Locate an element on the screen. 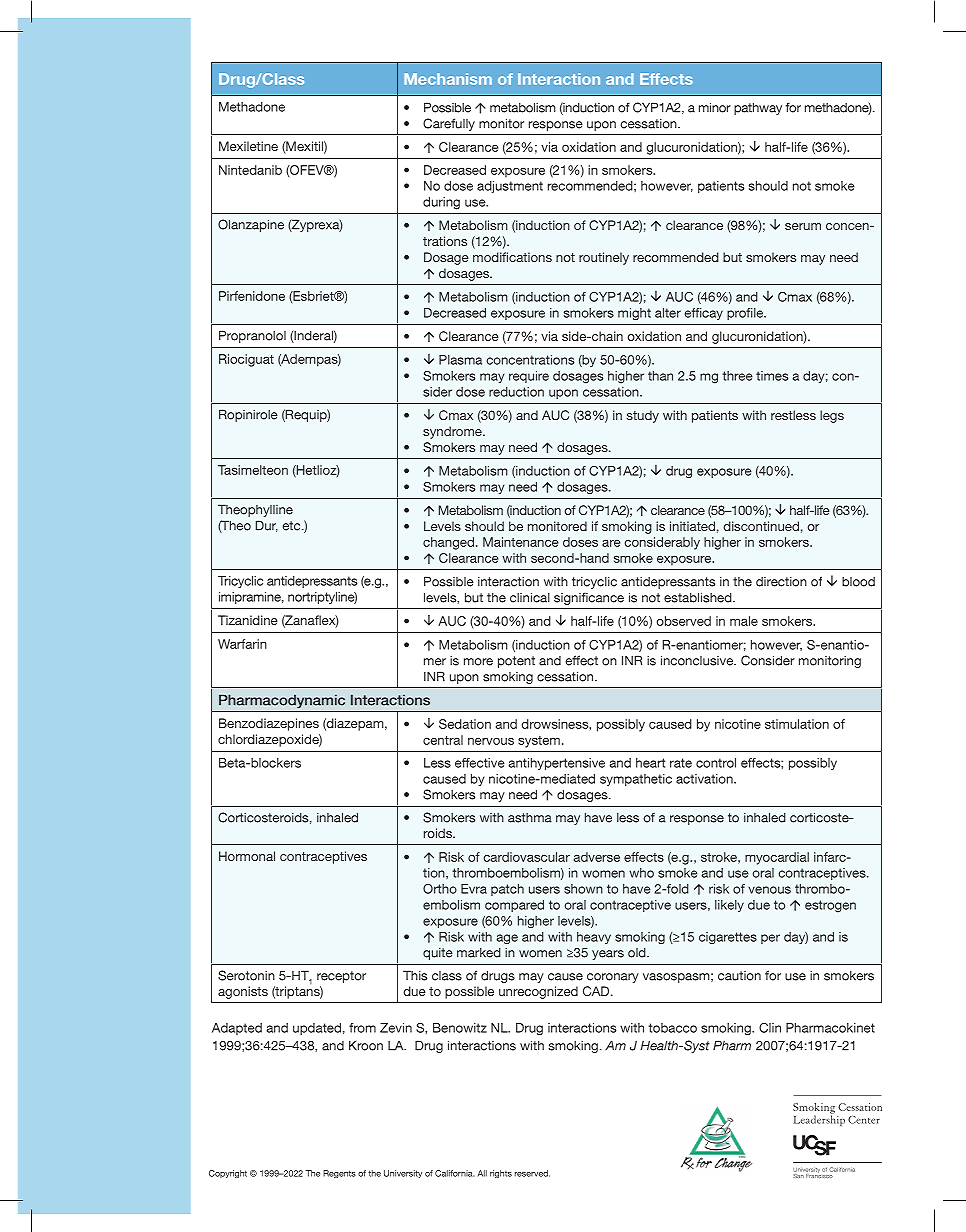 The image size is (966, 1232). pathway is located at coordinates (758, 108).
